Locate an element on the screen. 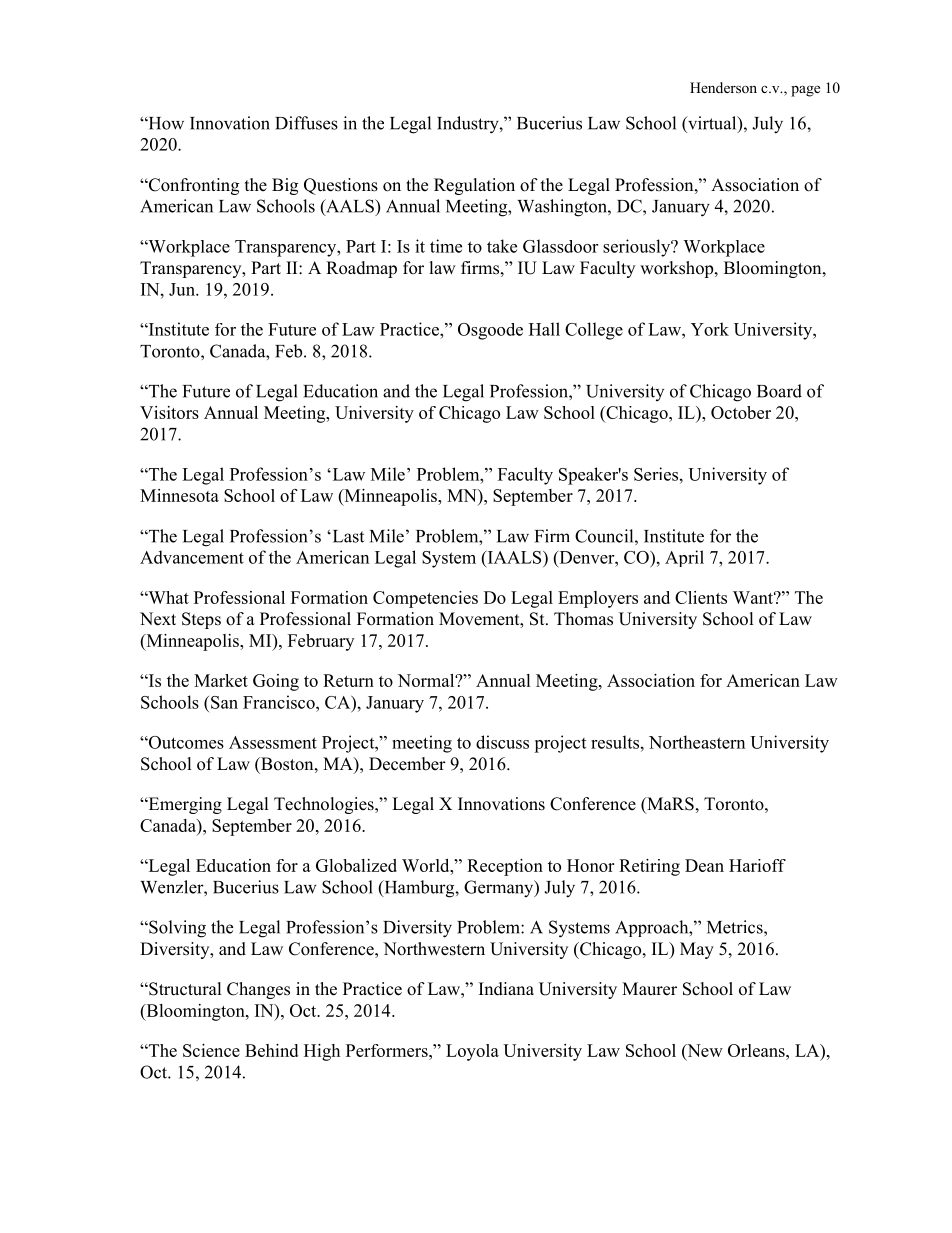  Regulation is located at coordinates (474, 186).
